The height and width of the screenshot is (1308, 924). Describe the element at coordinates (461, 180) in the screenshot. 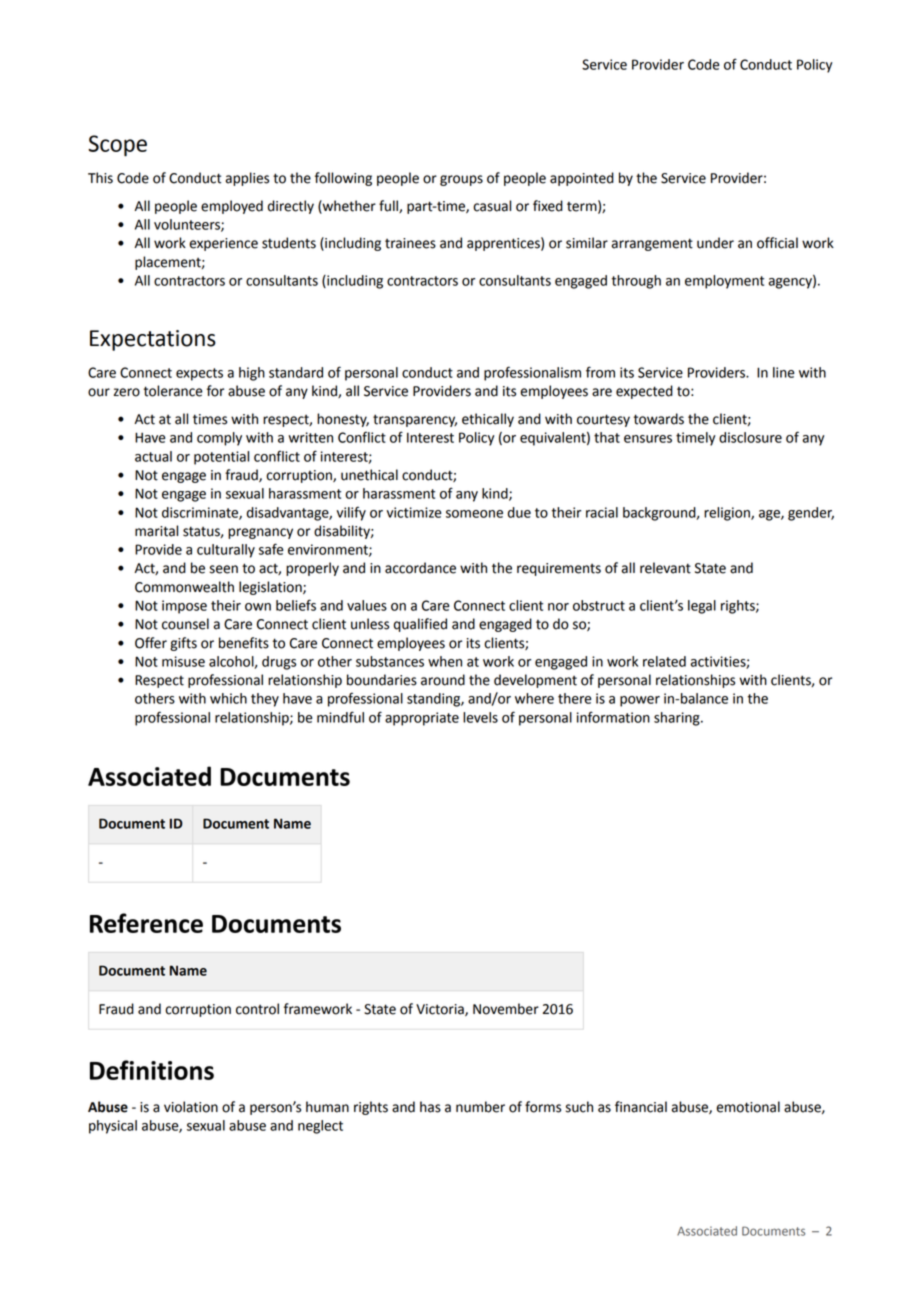

I see `groups` at that location.
